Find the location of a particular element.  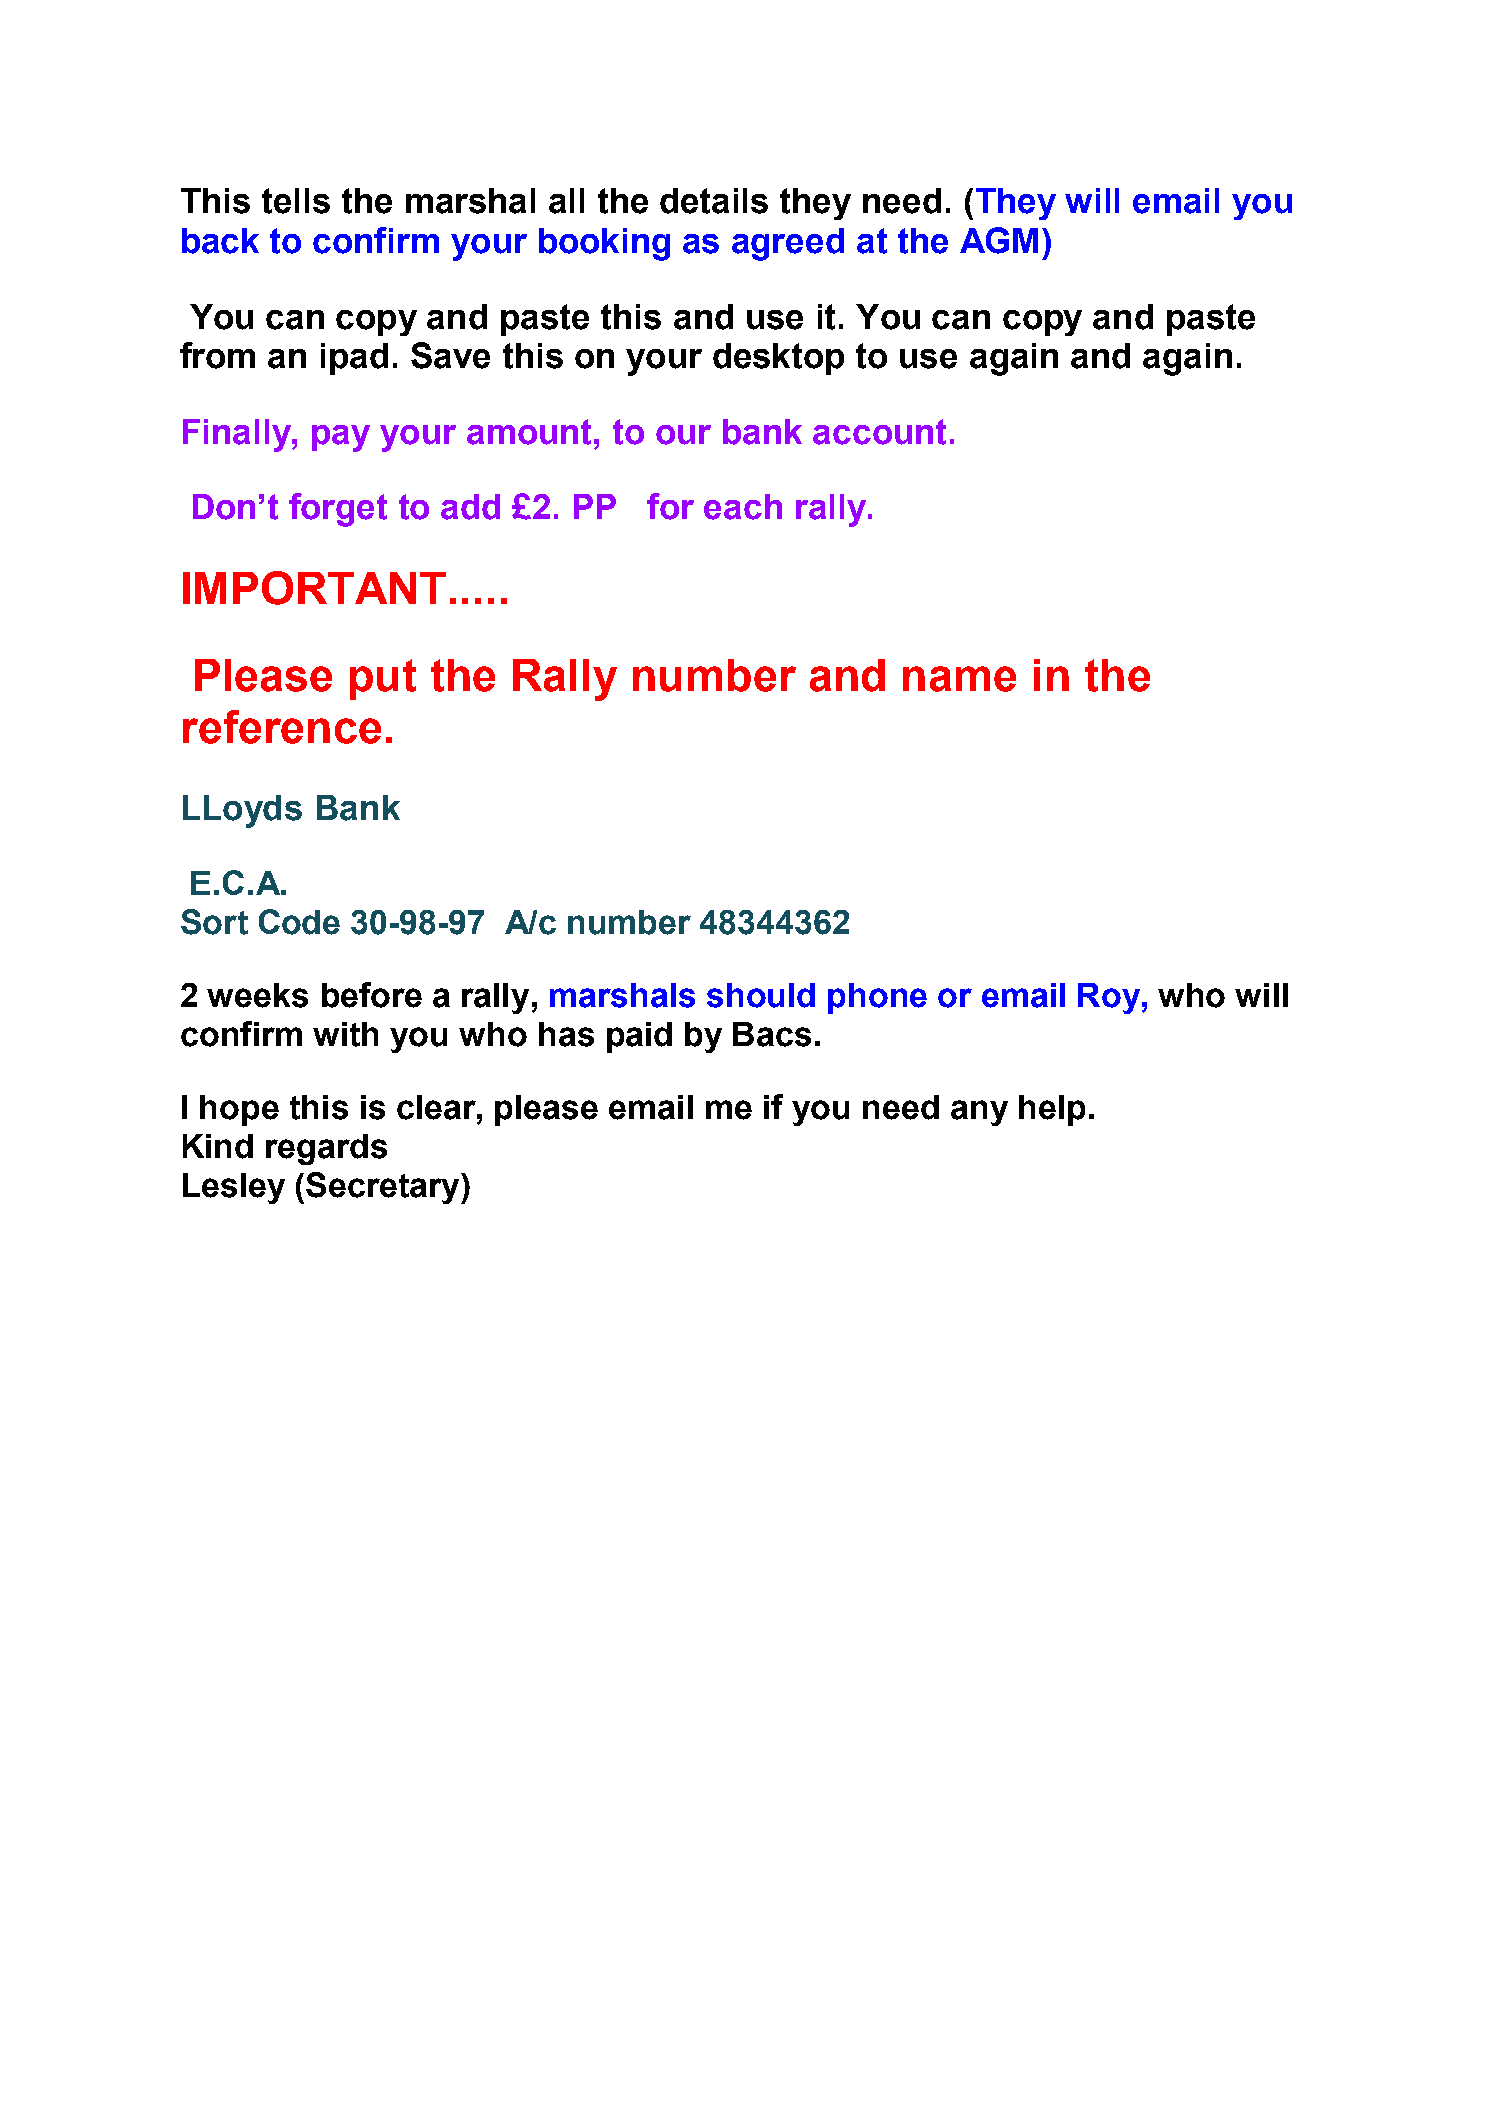

booking is located at coordinates (604, 244).
